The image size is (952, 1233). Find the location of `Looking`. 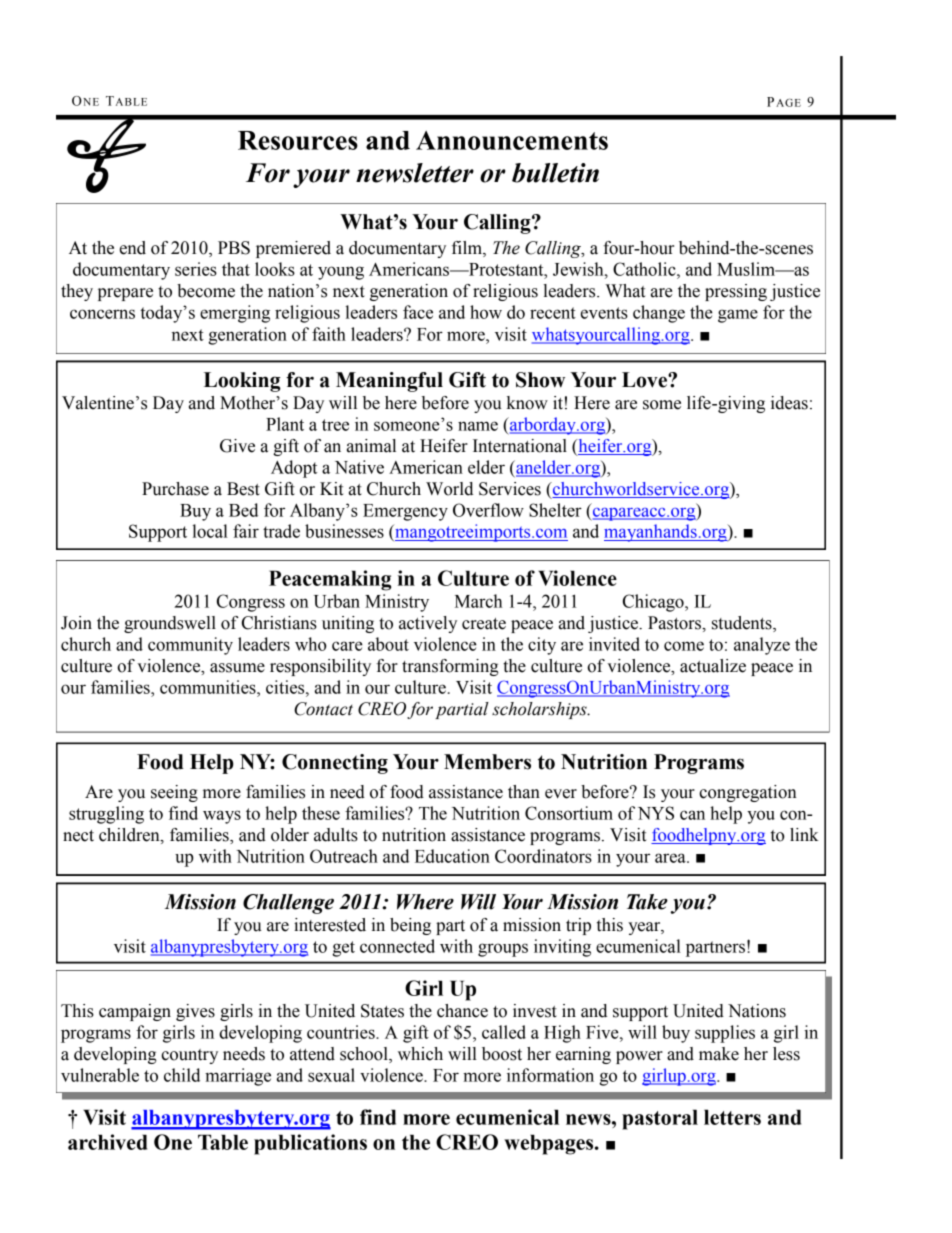

Looking is located at coordinates (242, 382).
